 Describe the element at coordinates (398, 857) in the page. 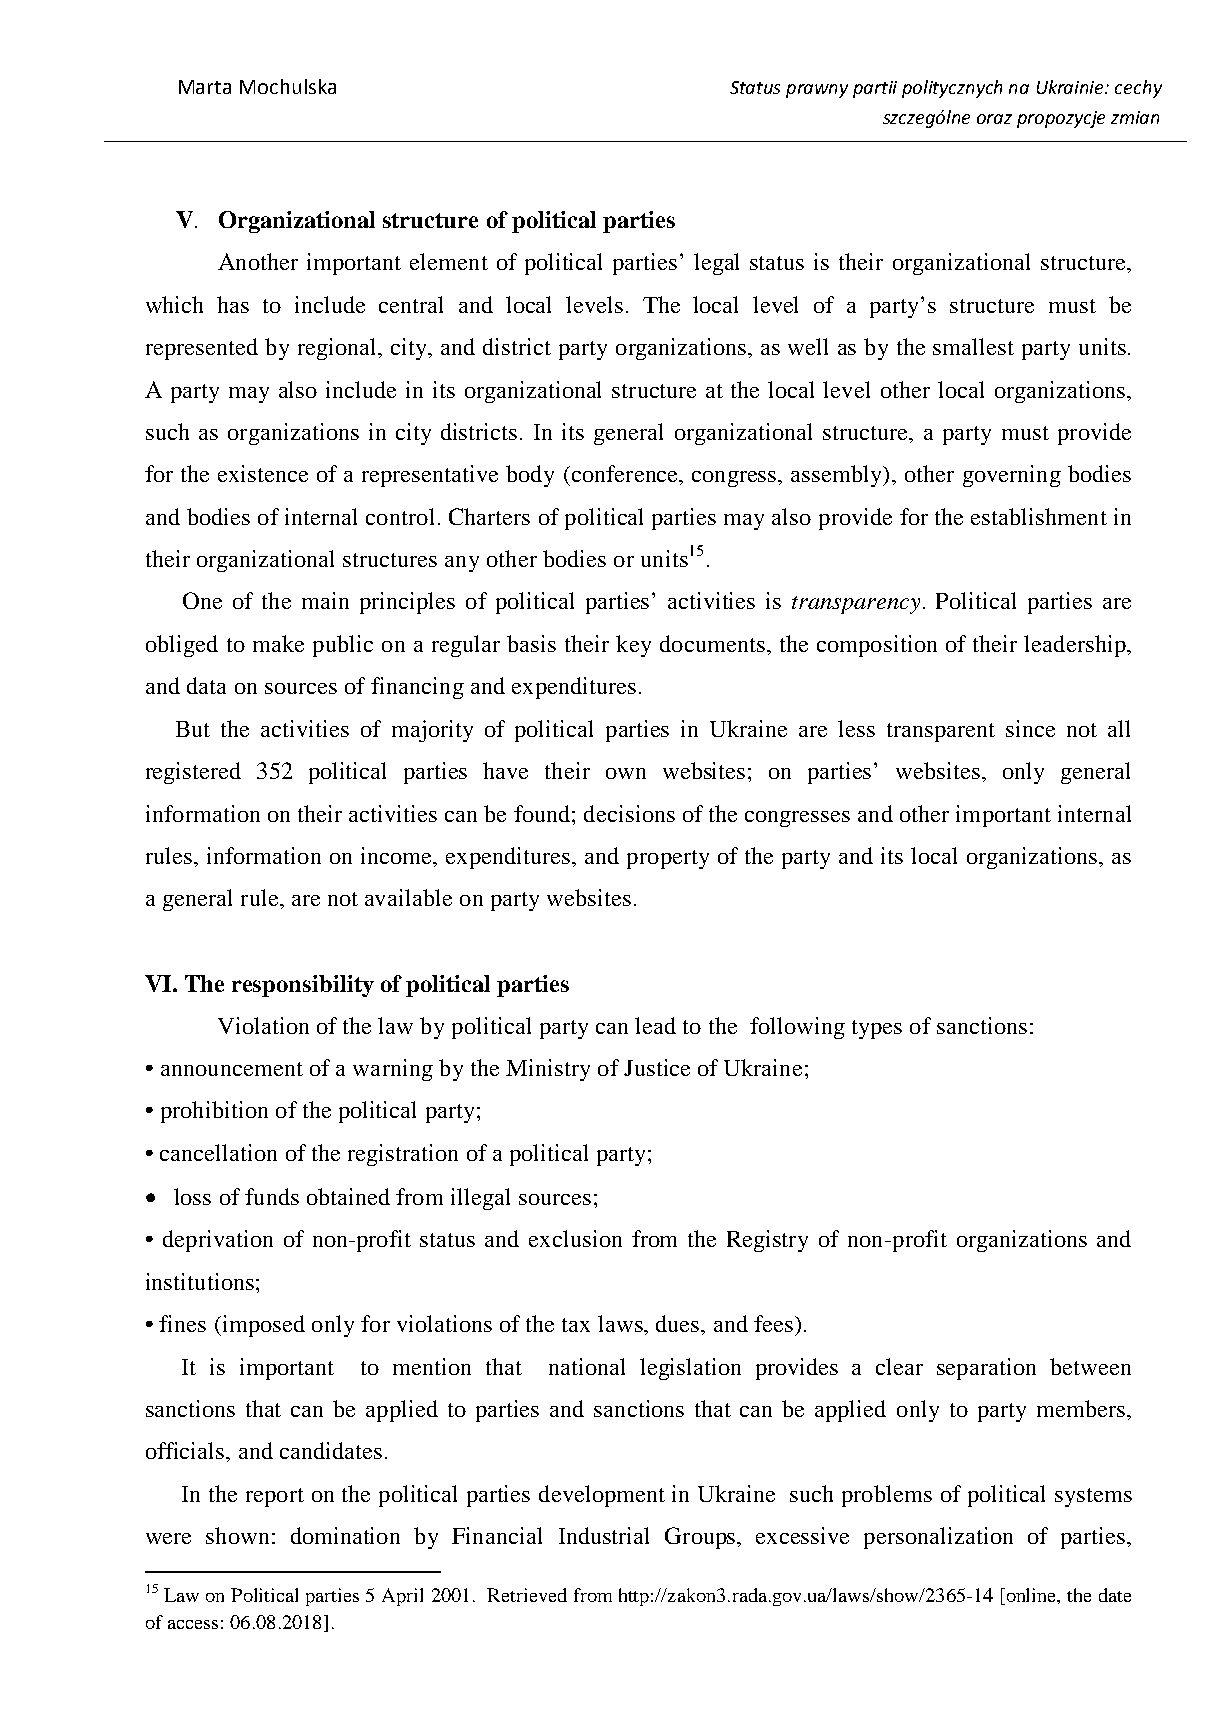

I see `income` at that location.
